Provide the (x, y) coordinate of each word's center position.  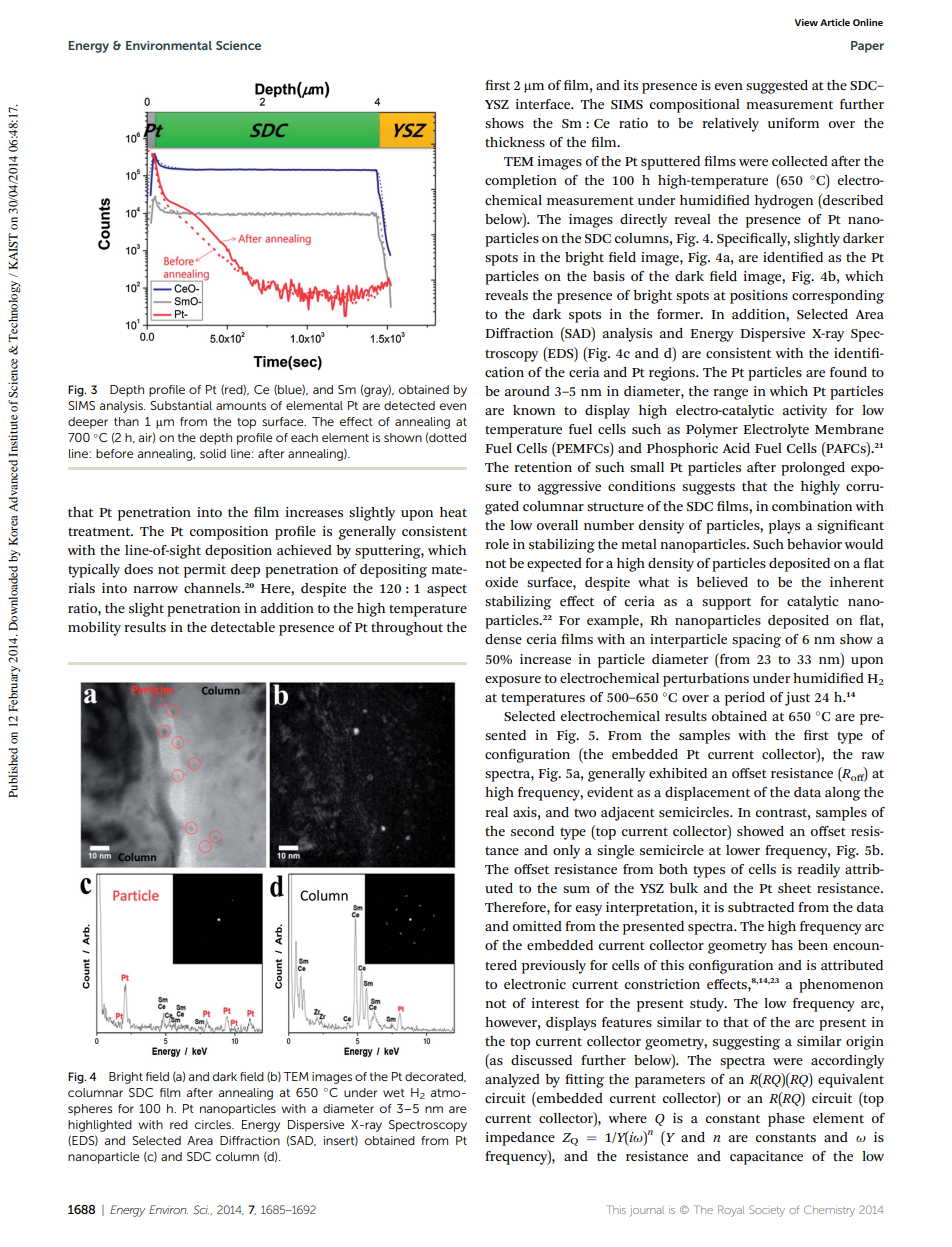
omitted (537, 926)
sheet (794, 888)
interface (544, 104)
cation (504, 372)
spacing (756, 641)
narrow (155, 589)
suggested (777, 87)
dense (503, 639)
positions (759, 297)
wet (394, 1093)
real (496, 812)
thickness (515, 142)
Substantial (181, 405)
